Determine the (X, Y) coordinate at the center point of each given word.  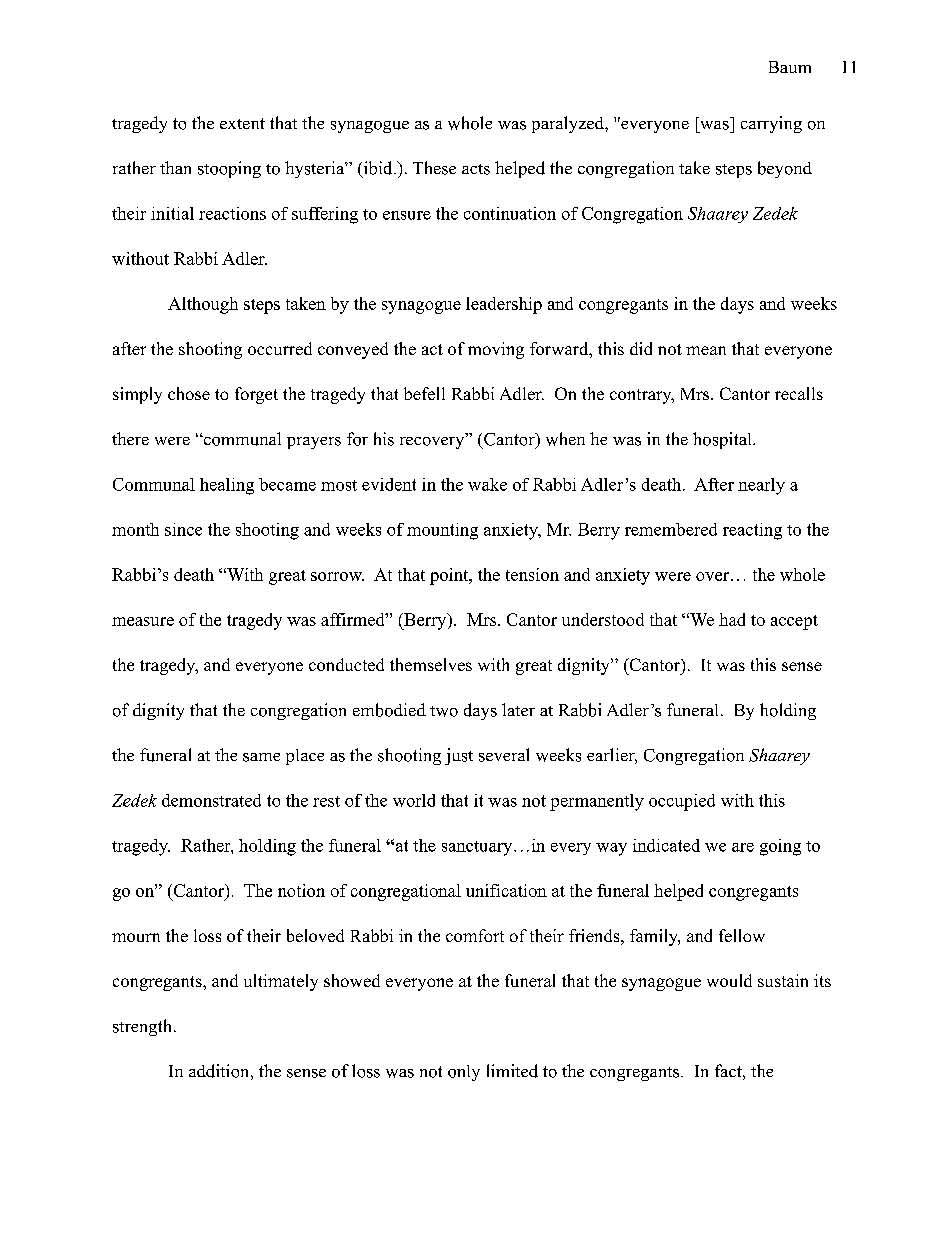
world (414, 800)
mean (706, 350)
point (450, 576)
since (183, 529)
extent (242, 123)
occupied (682, 802)
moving (496, 350)
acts (476, 169)
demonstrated (211, 800)
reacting (752, 531)
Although (203, 305)
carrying (771, 124)
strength (142, 1027)
